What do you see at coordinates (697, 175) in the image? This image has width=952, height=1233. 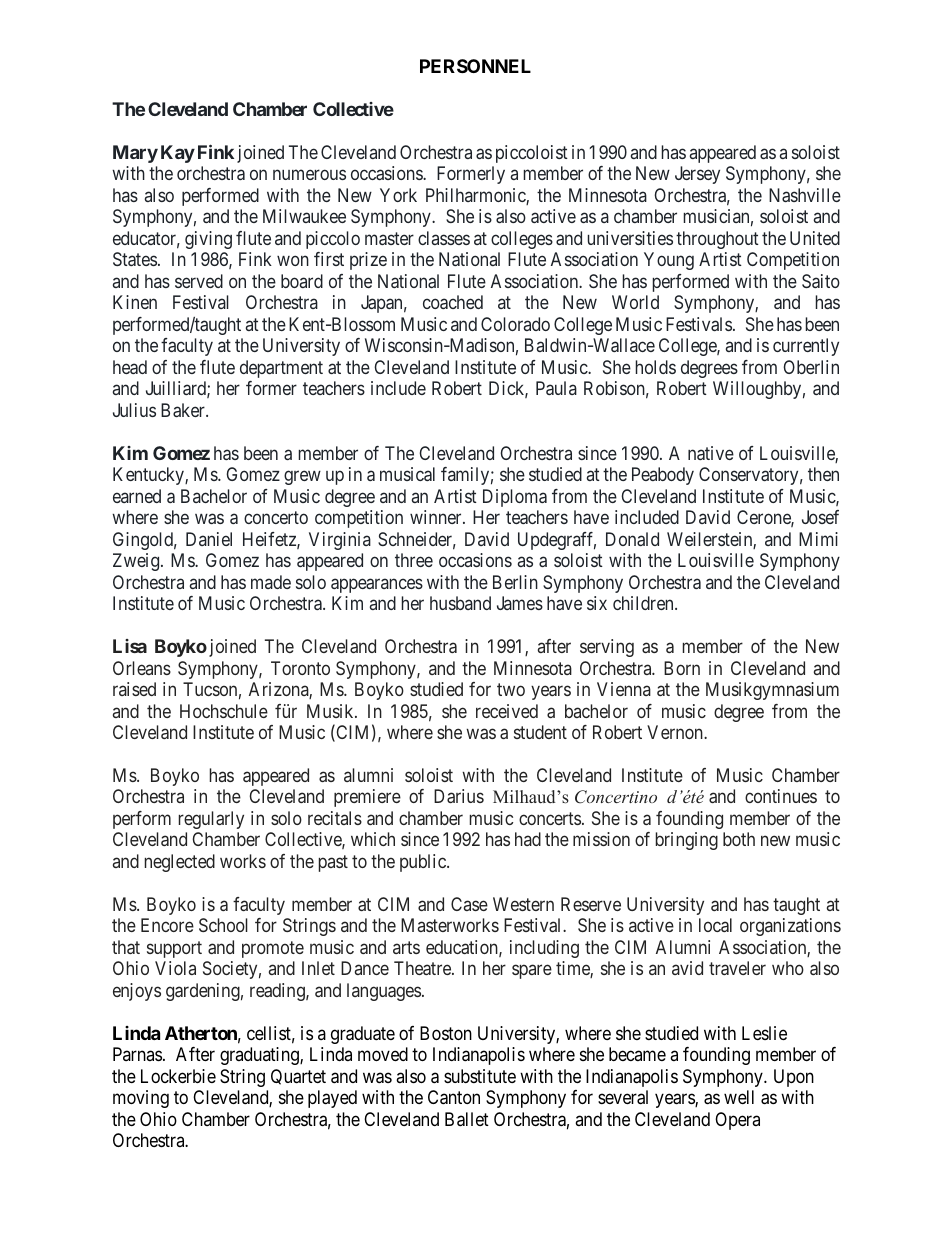 I see `Jersey` at bounding box center [697, 175].
